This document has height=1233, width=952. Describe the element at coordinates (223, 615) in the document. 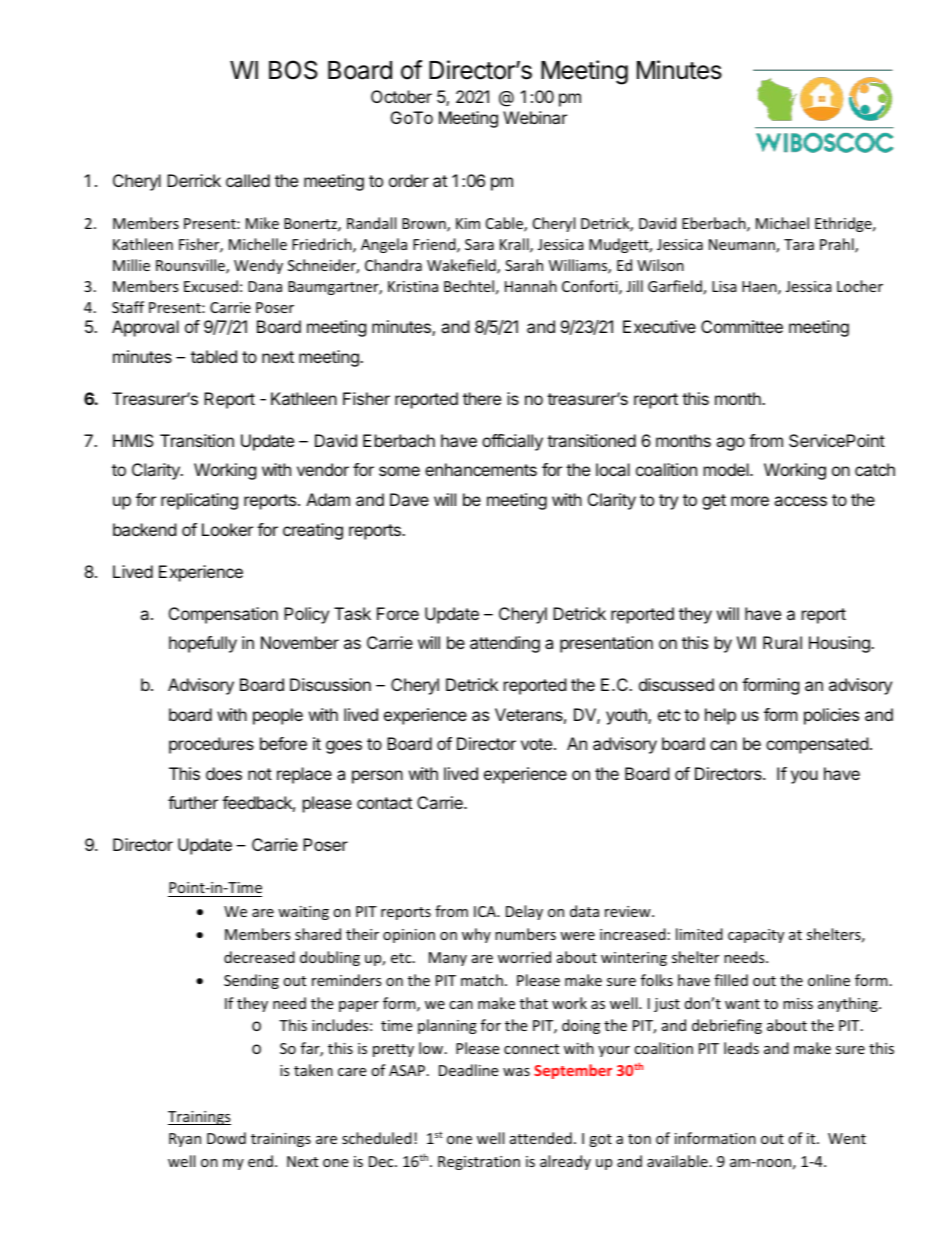

I see `Compensation` at that location.
